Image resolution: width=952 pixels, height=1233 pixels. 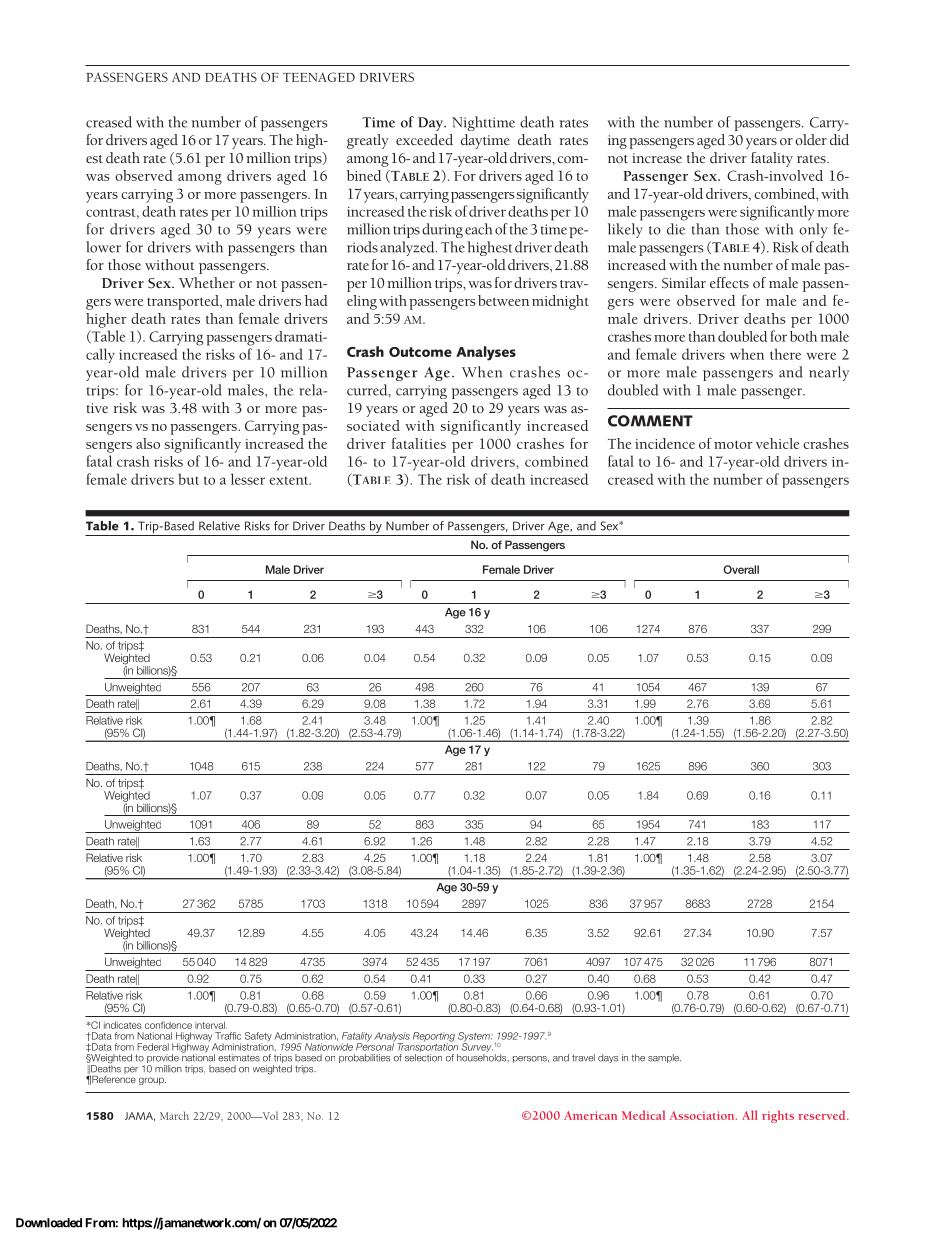 I want to click on Outcome, so click(x=420, y=352).
